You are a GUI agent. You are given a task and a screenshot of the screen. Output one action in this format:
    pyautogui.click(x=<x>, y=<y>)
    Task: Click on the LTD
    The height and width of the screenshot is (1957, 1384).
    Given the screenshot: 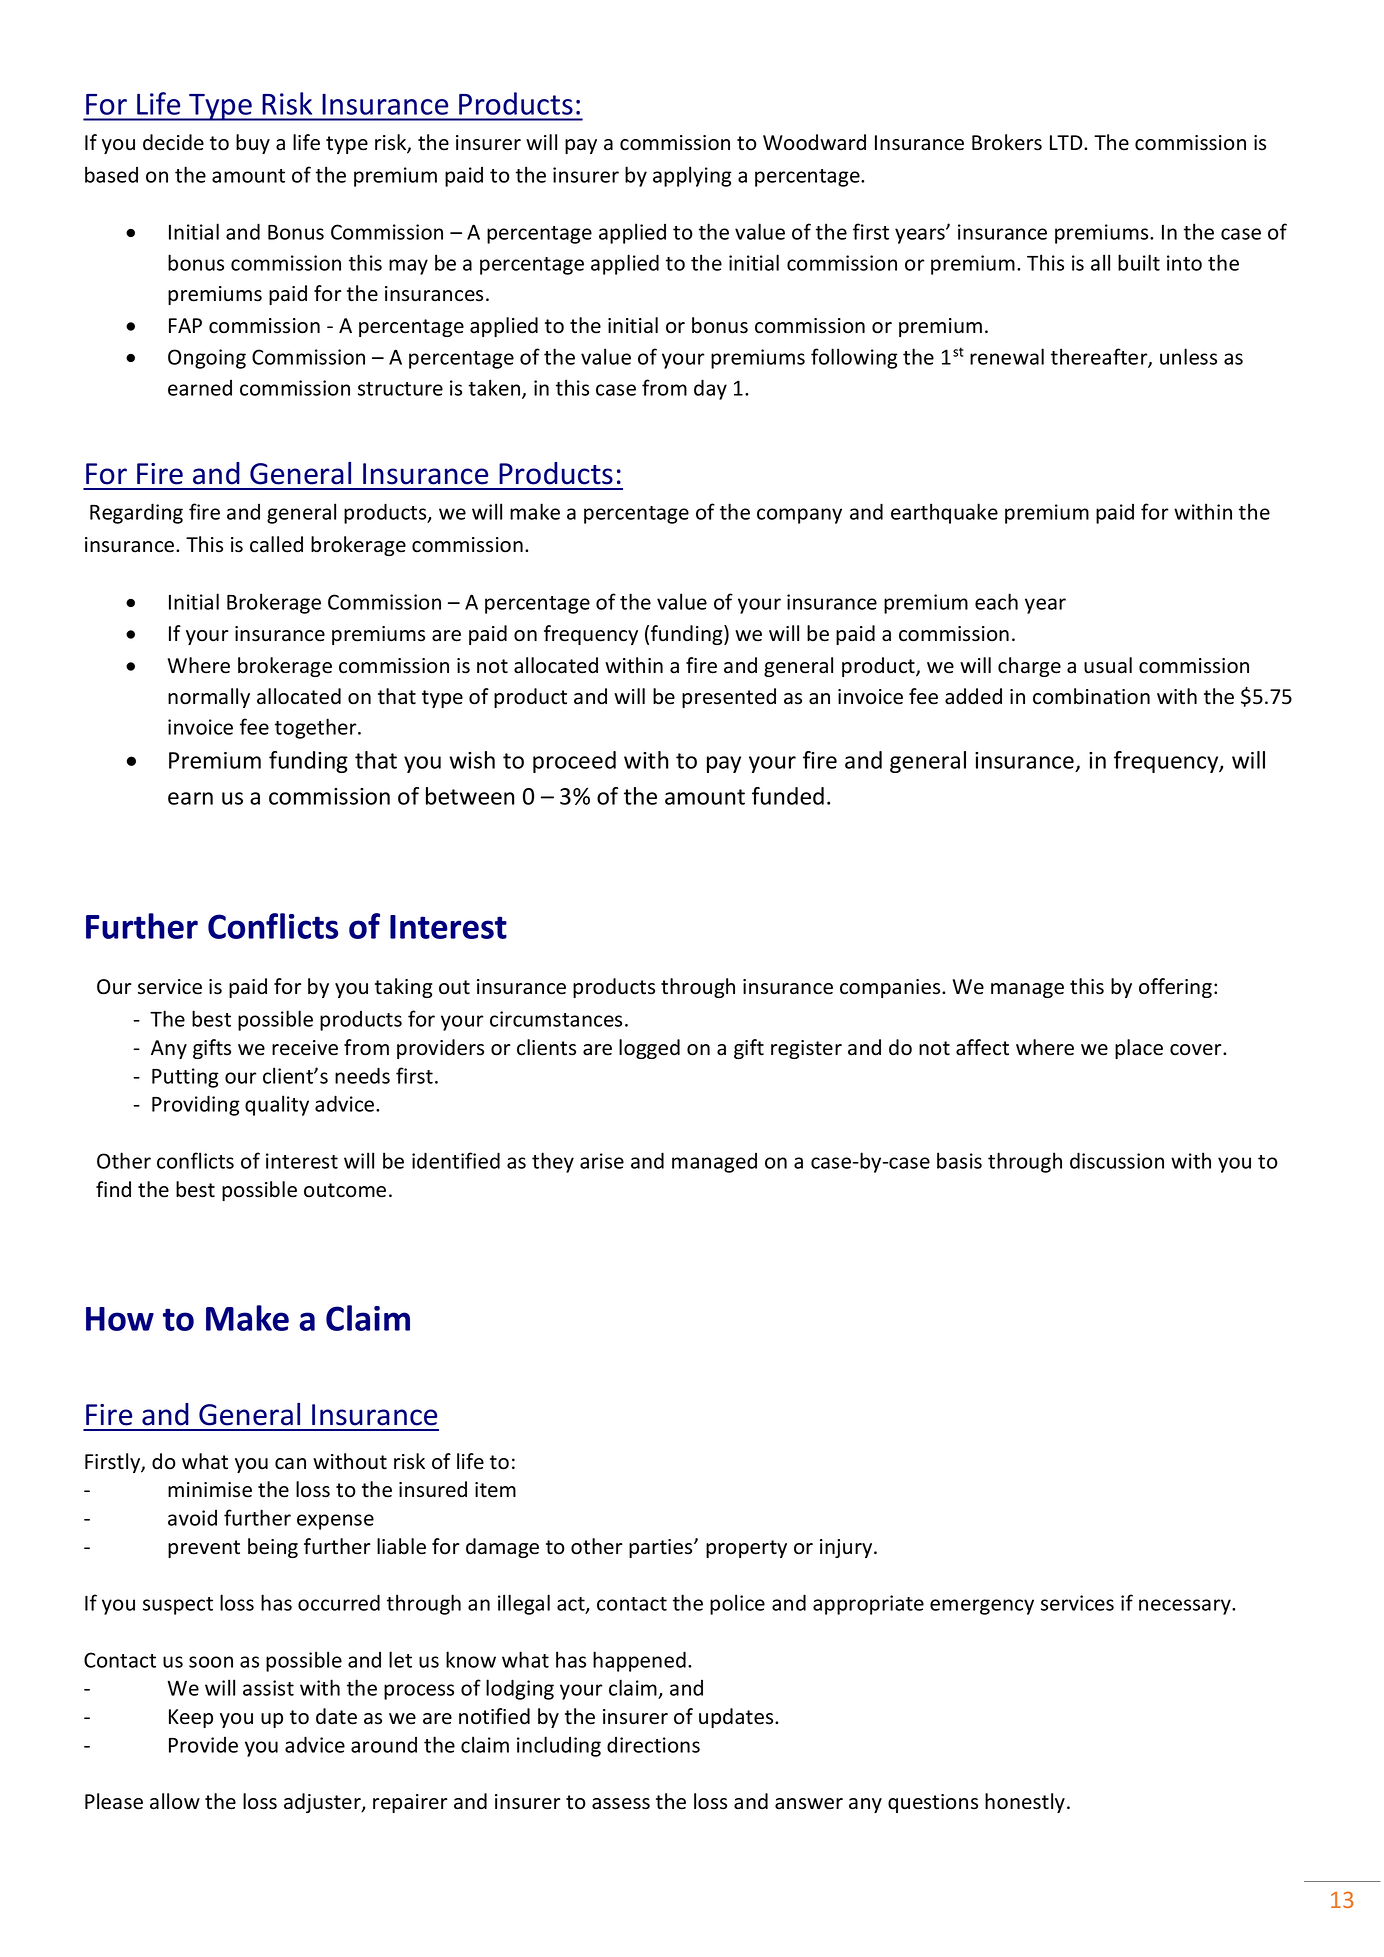 What is the action you would take?
    pyautogui.click(x=1067, y=142)
